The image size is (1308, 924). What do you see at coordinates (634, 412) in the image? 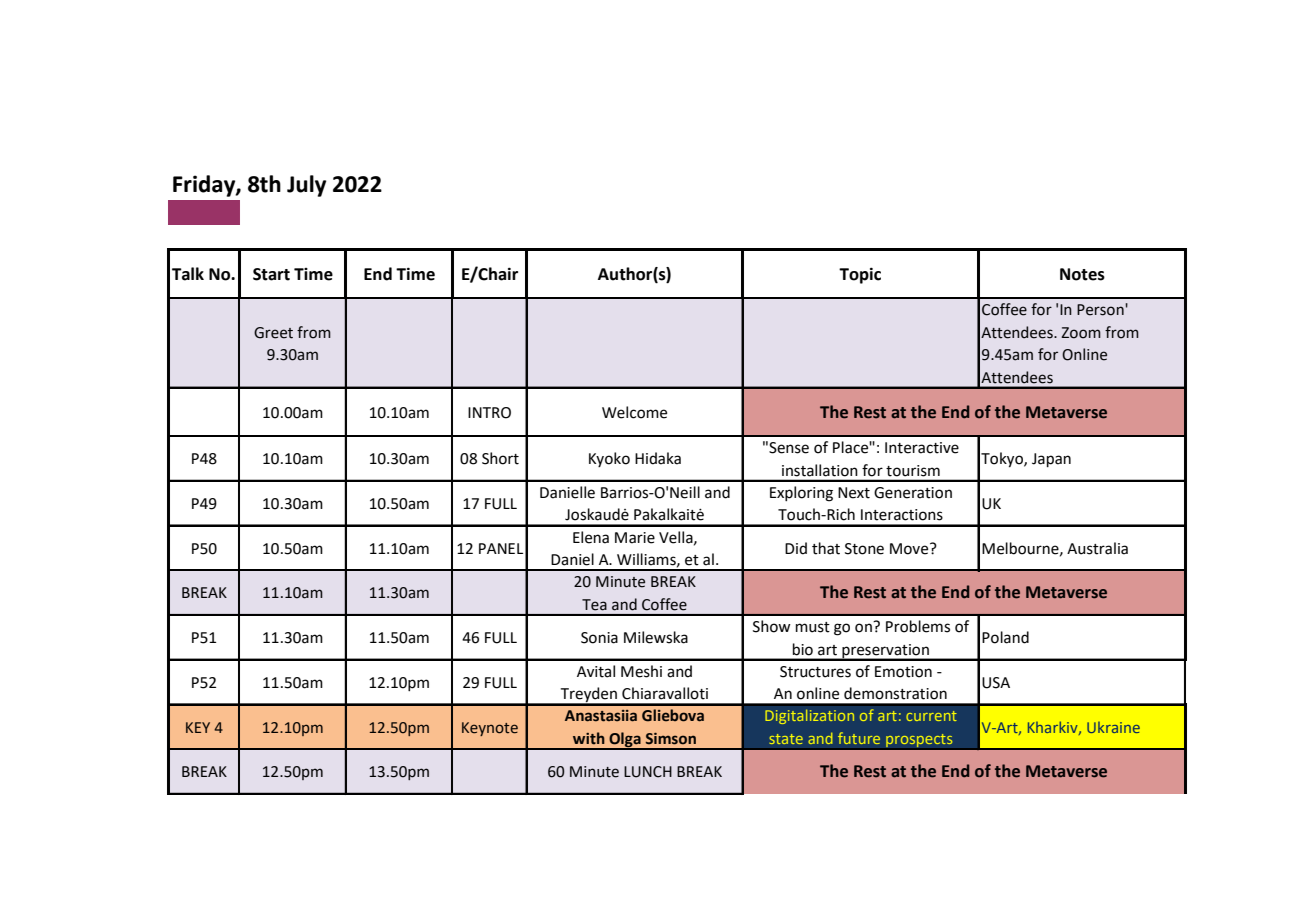
I see `Welcome` at bounding box center [634, 412].
